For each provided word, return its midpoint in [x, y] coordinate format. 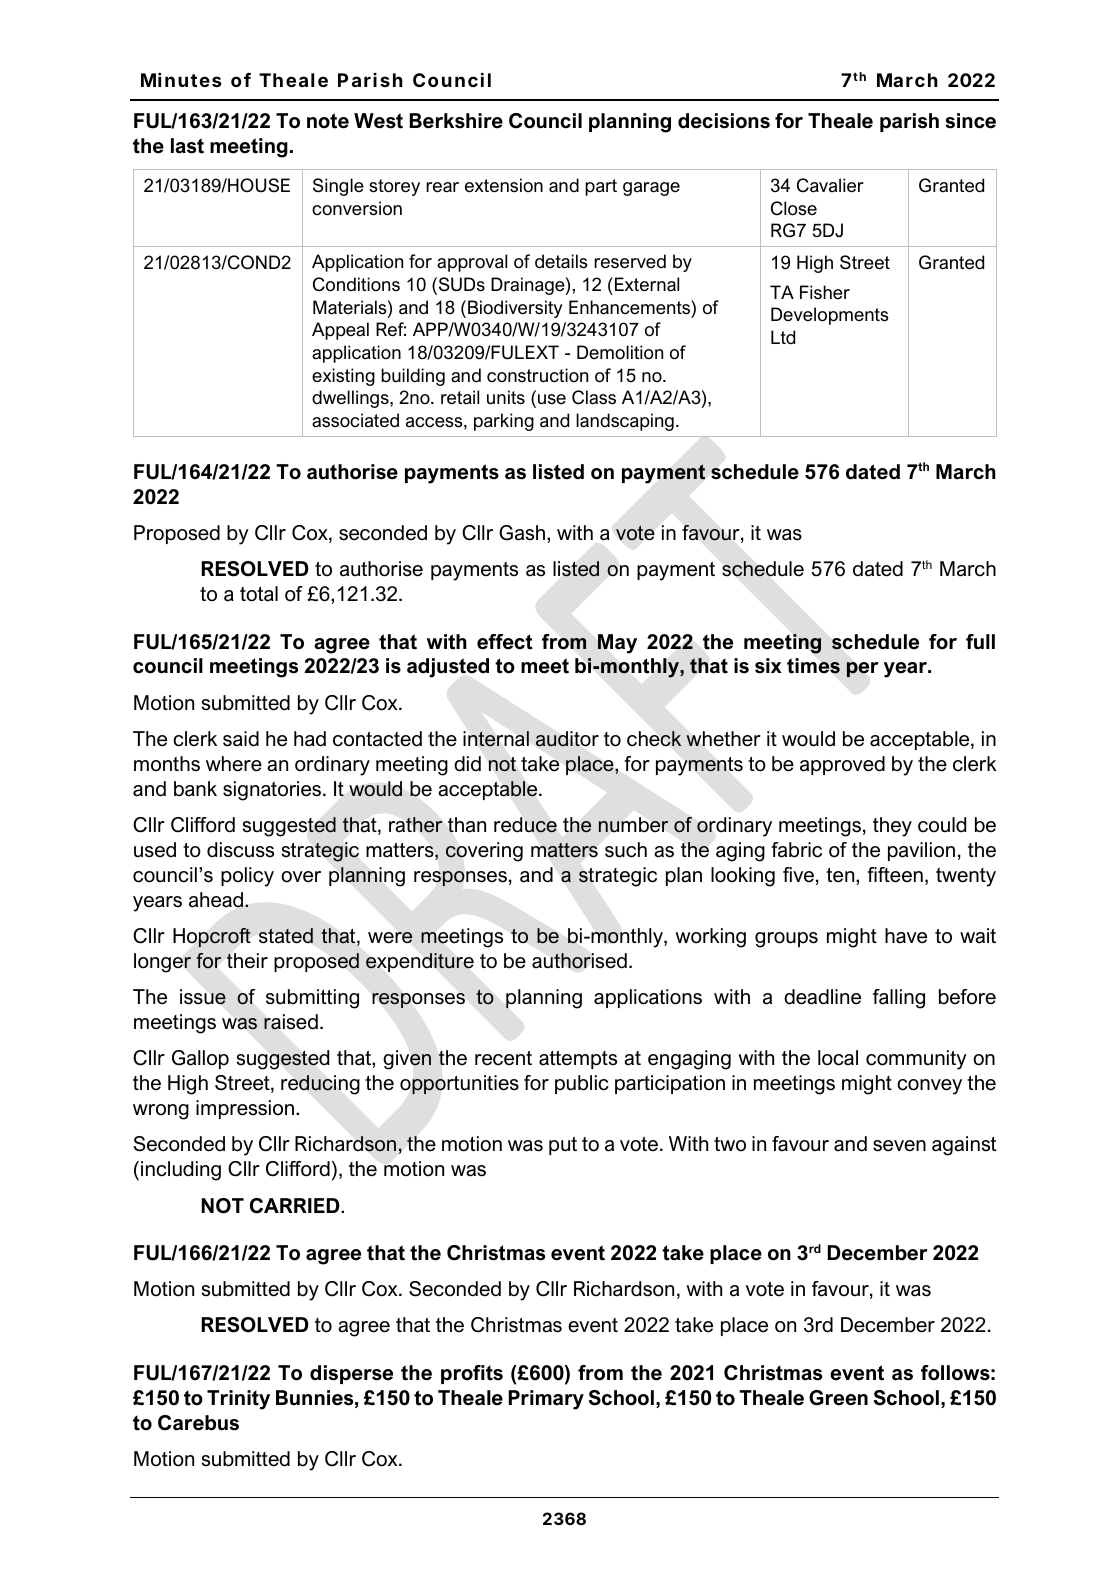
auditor [567, 739]
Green [838, 1398]
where [234, 764]
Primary [546, 1400]
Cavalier [830, 185]
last [187, 146]
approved [842, 765]
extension [504, 185]
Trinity [238, 1400]
